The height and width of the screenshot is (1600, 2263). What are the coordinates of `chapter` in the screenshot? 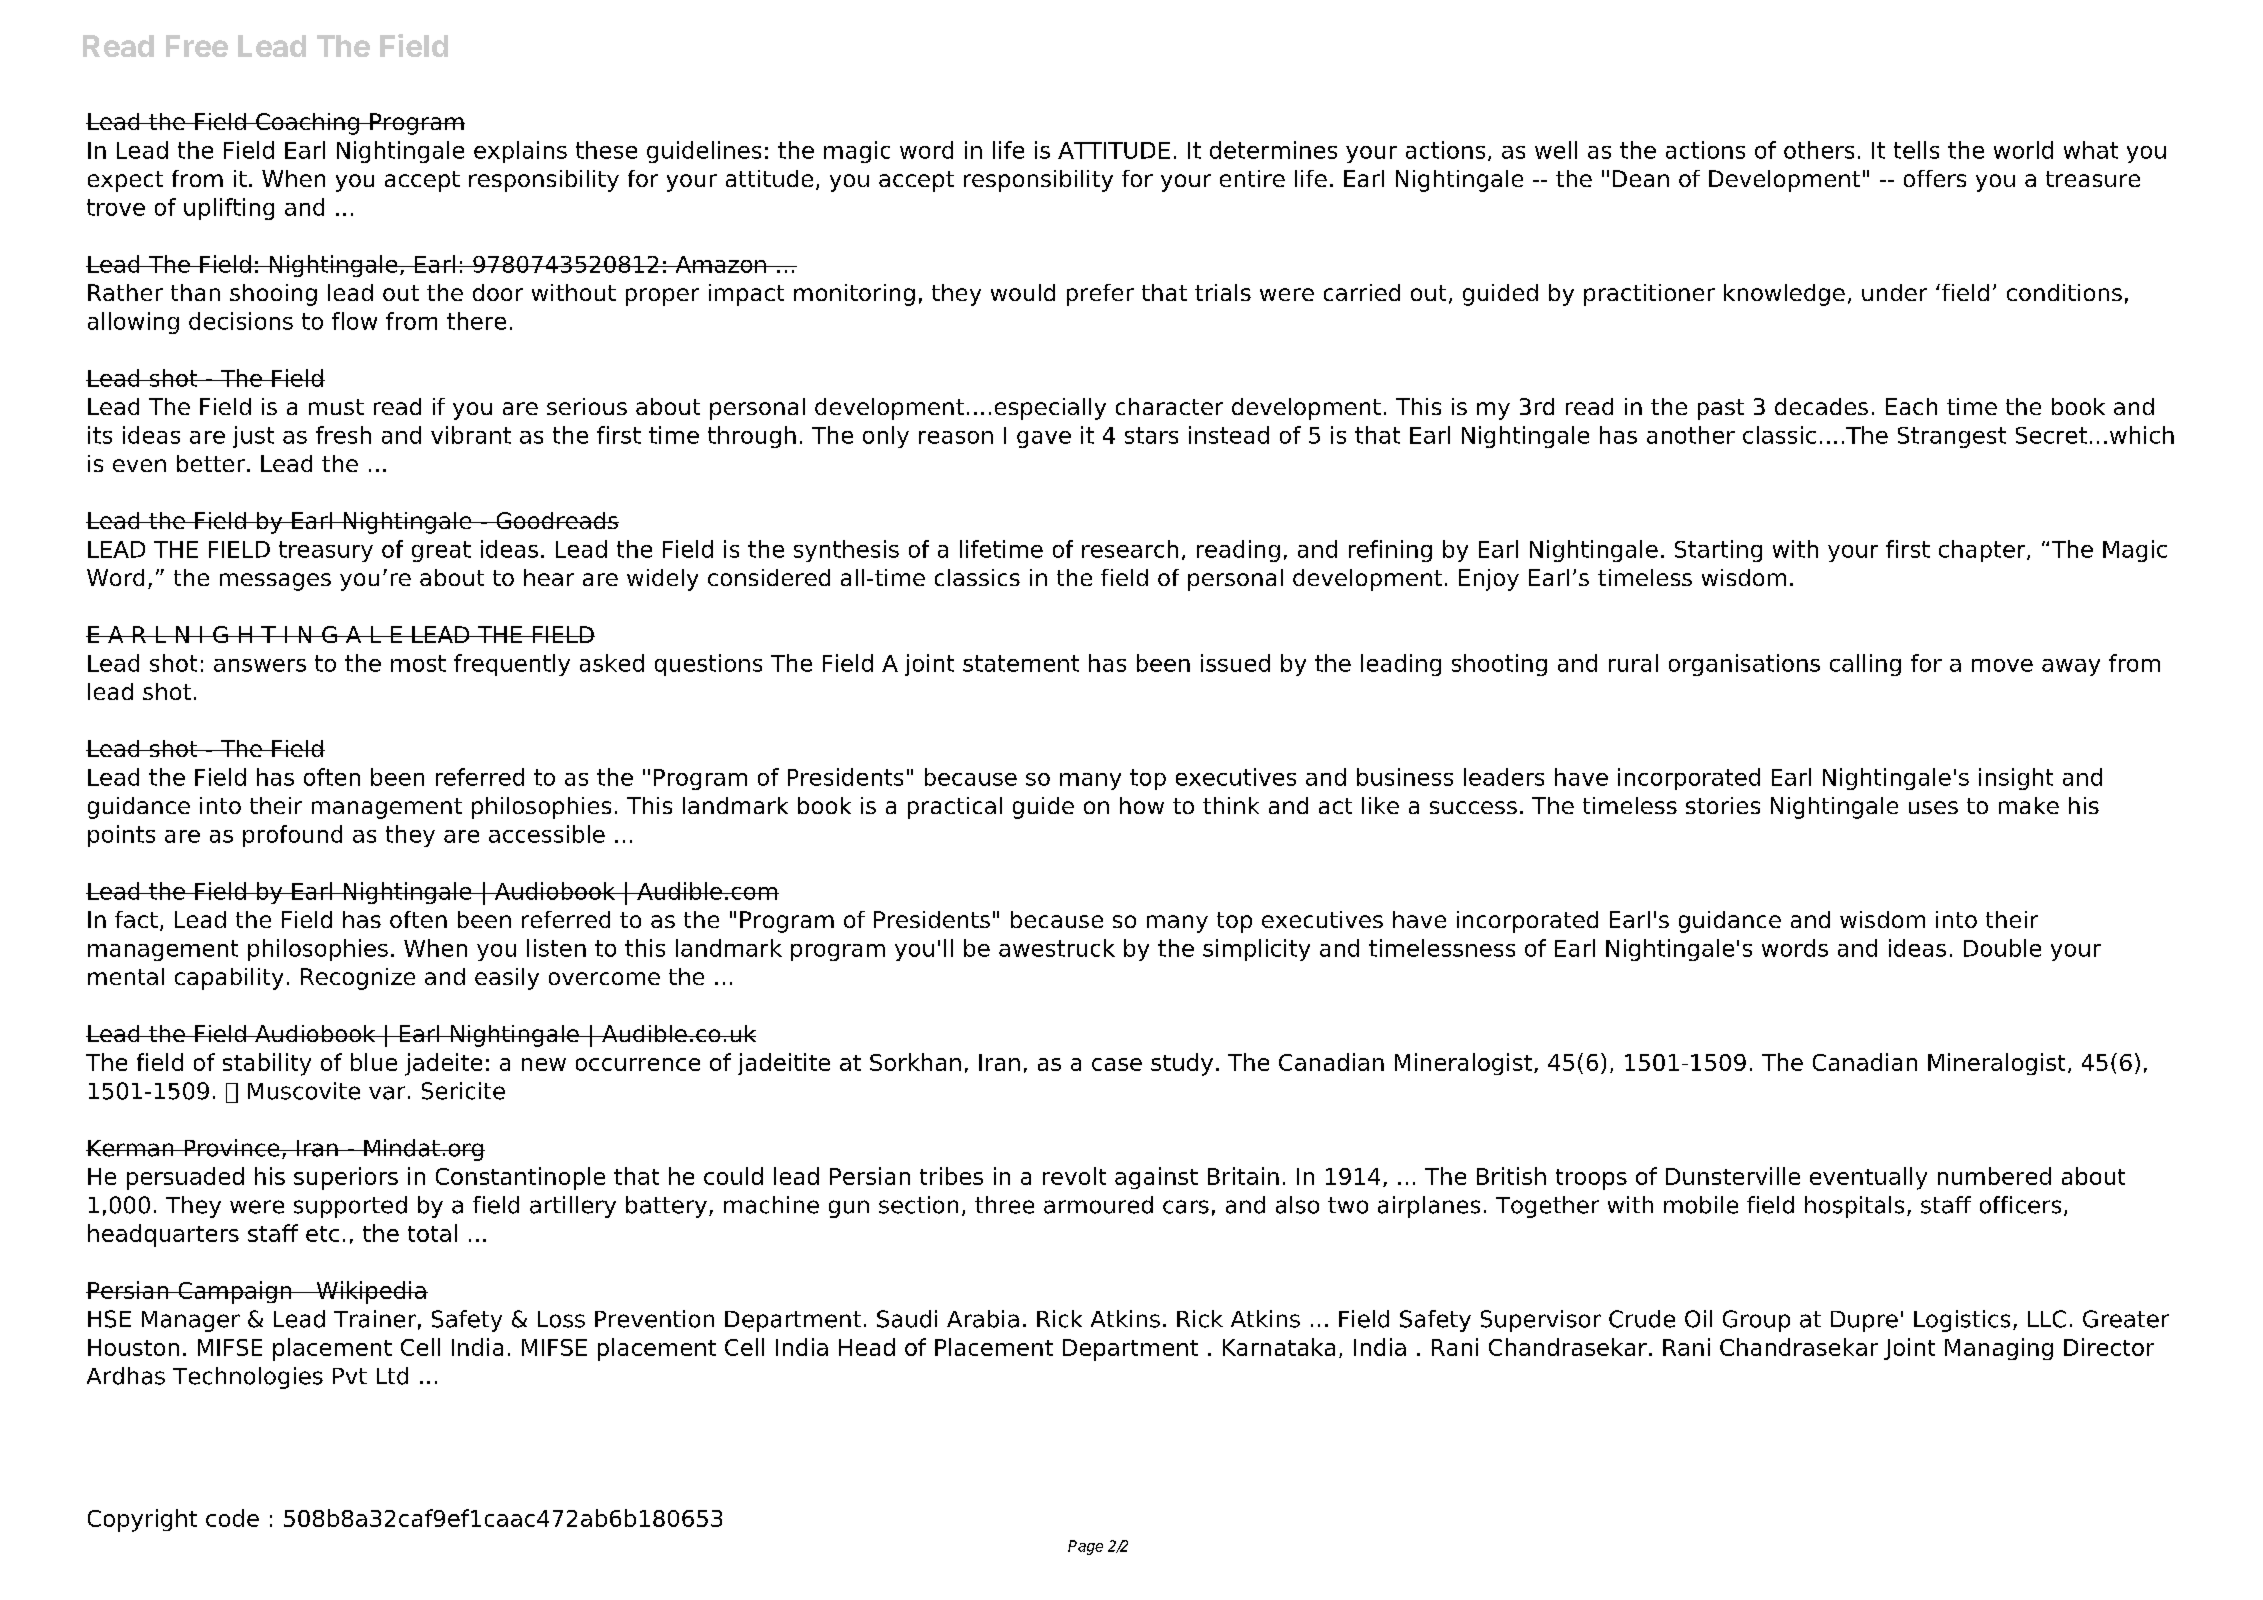 It's located at (1983, 551).
